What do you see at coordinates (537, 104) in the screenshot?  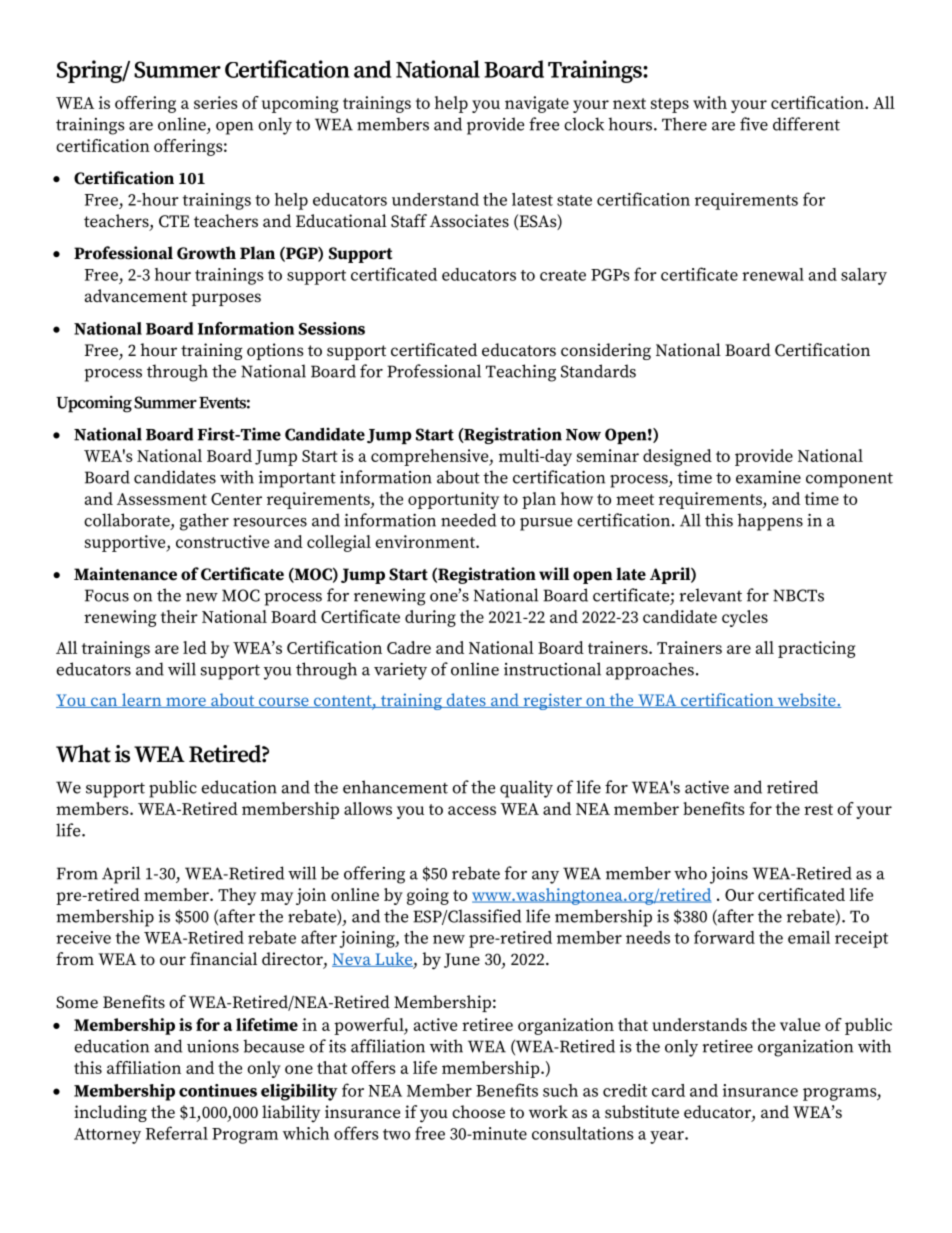 I see `navigate` at bounding box center [537, 104].
